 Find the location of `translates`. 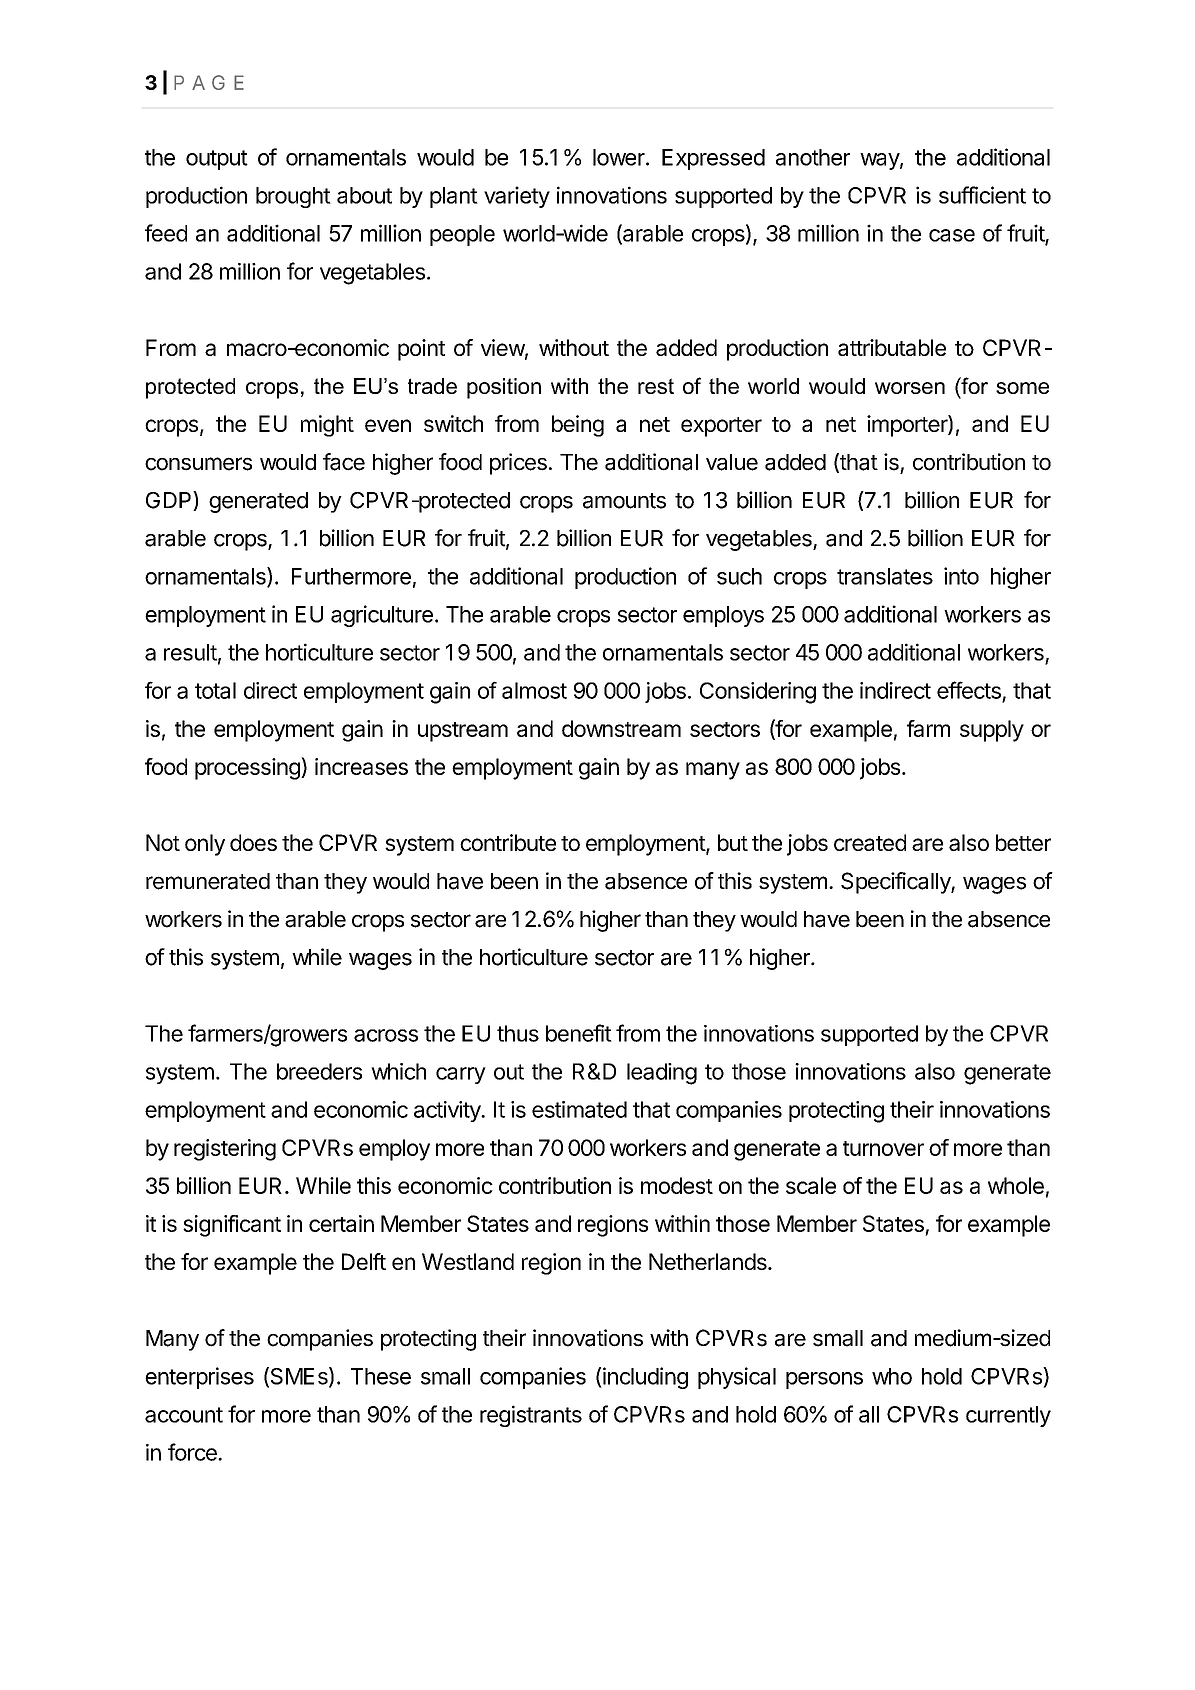

translates is located at coordinates (885, 576).
